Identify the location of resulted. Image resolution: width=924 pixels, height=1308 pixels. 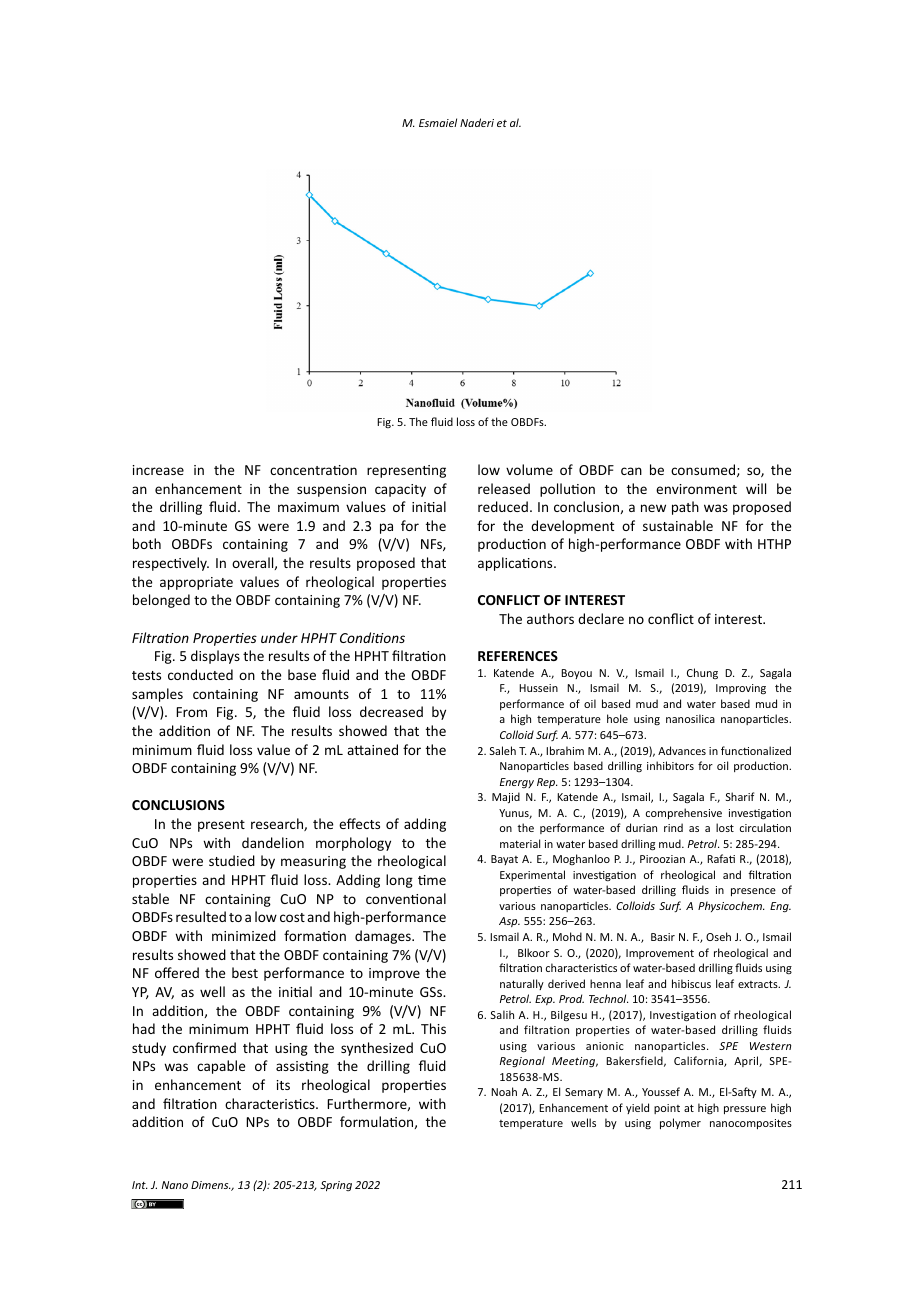
(201, 916).
